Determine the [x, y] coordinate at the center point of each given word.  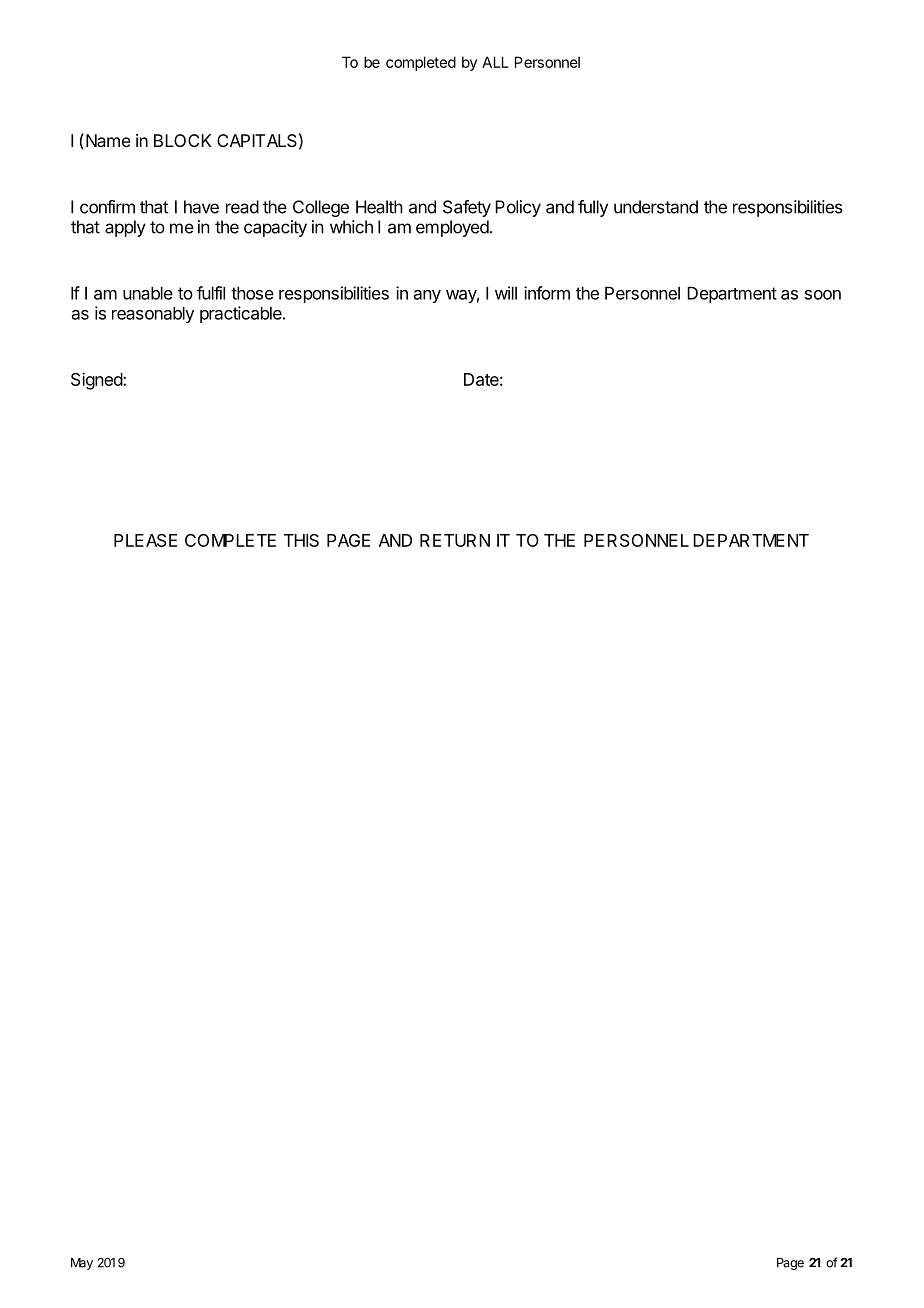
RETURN [455, 540]
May [82, 1264]
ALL [495, 62]
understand [656, 207]
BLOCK [182, 140]
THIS [301, 540]
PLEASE [145, 540]
